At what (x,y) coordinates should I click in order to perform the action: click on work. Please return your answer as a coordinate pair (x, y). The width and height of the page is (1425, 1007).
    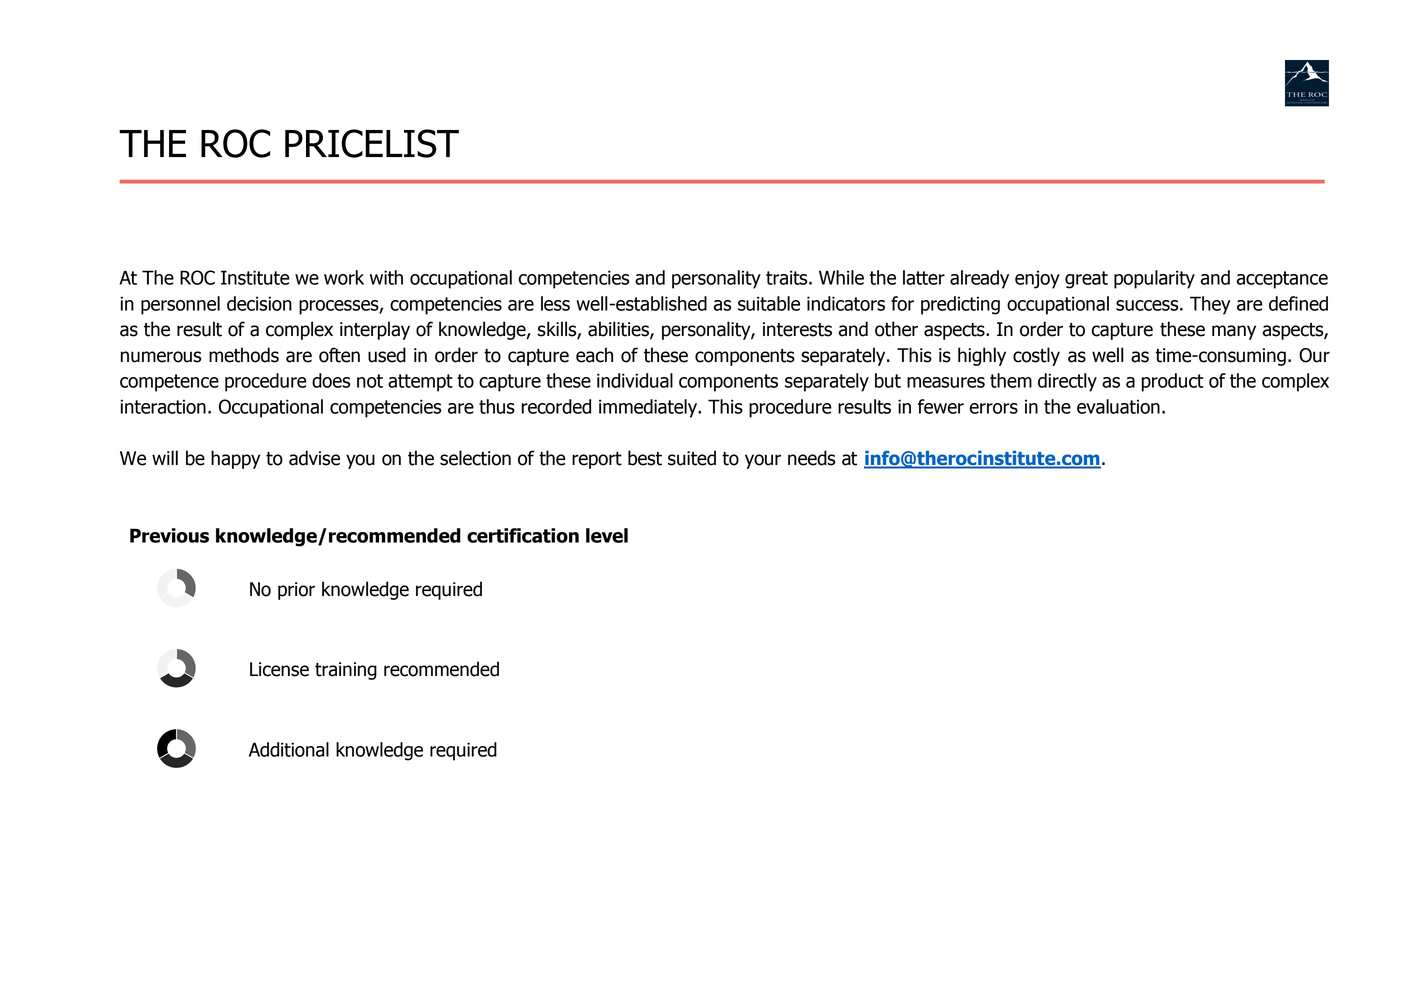
    Looking at the image, I should click on (344, 277).
